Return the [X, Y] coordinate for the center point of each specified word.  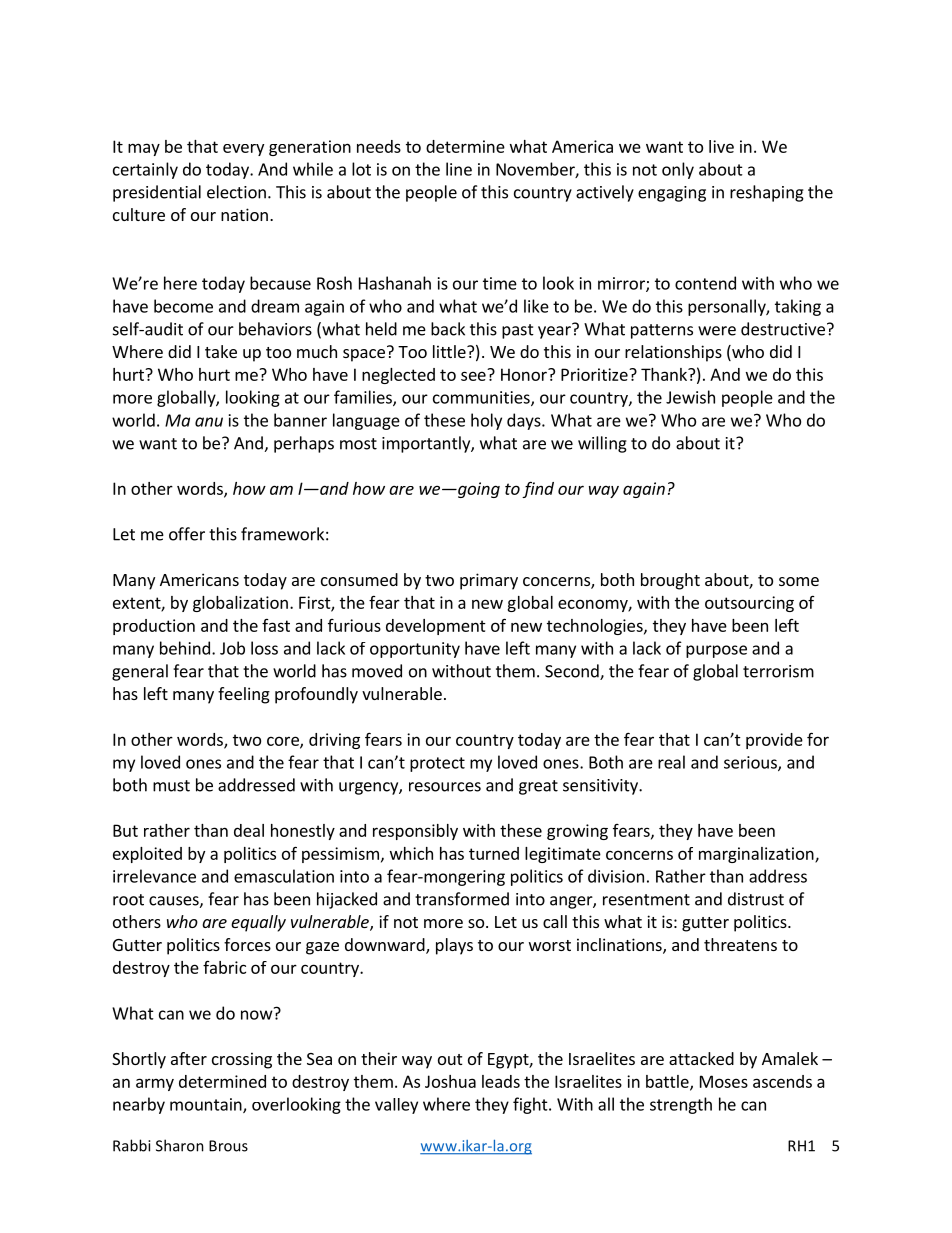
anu [209, 422]
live [721, 146]
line [459, 169]
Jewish [690, 397]
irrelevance [154, 876]
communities [482, 398]
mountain [207, 1105]
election [236, 192]
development [436, 627]
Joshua [450, 1081]
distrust [756, 899]
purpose [716, 651]
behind [185, 648]
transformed [462, 899]
